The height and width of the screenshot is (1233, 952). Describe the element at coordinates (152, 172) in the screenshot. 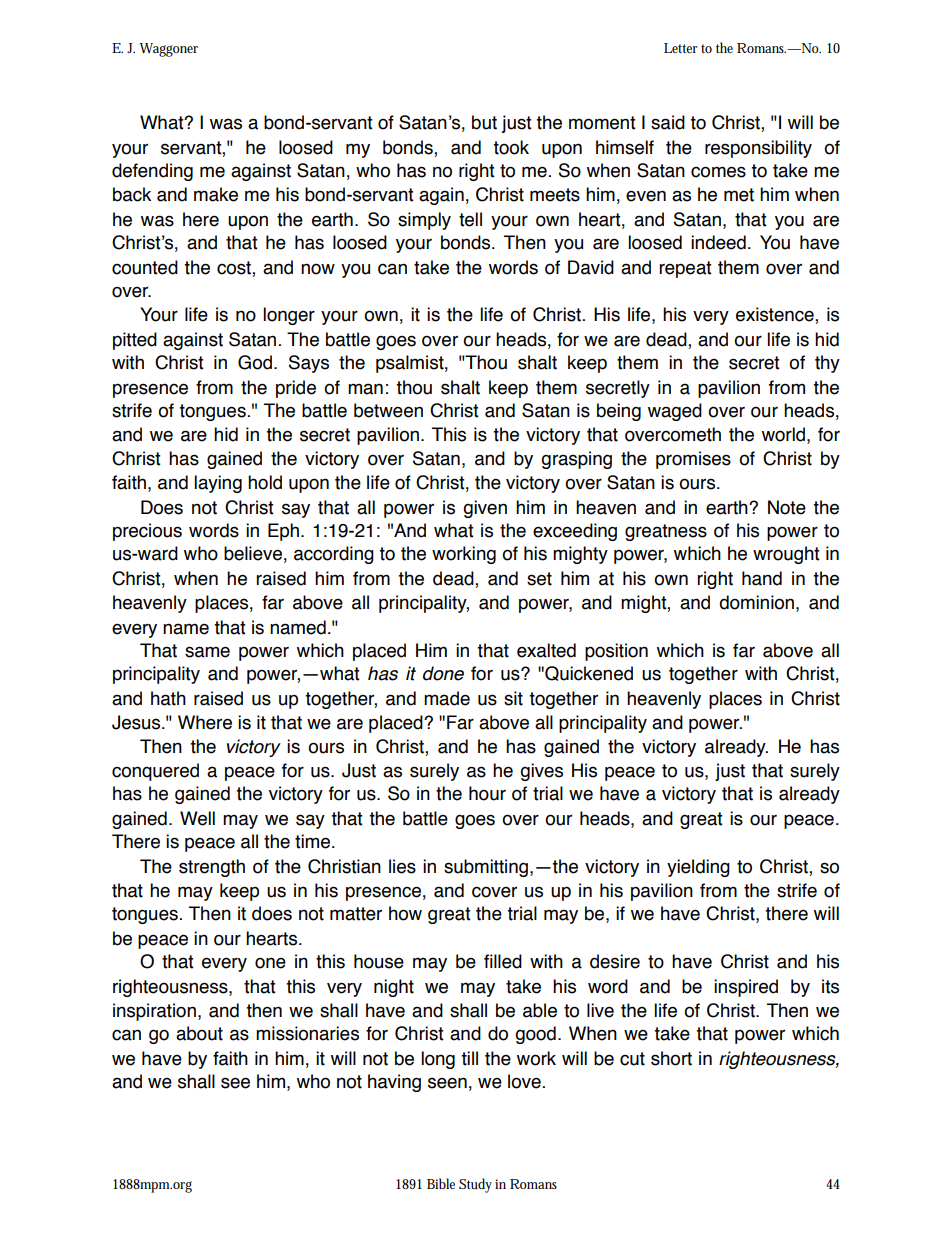

I see `defending` at that location.
